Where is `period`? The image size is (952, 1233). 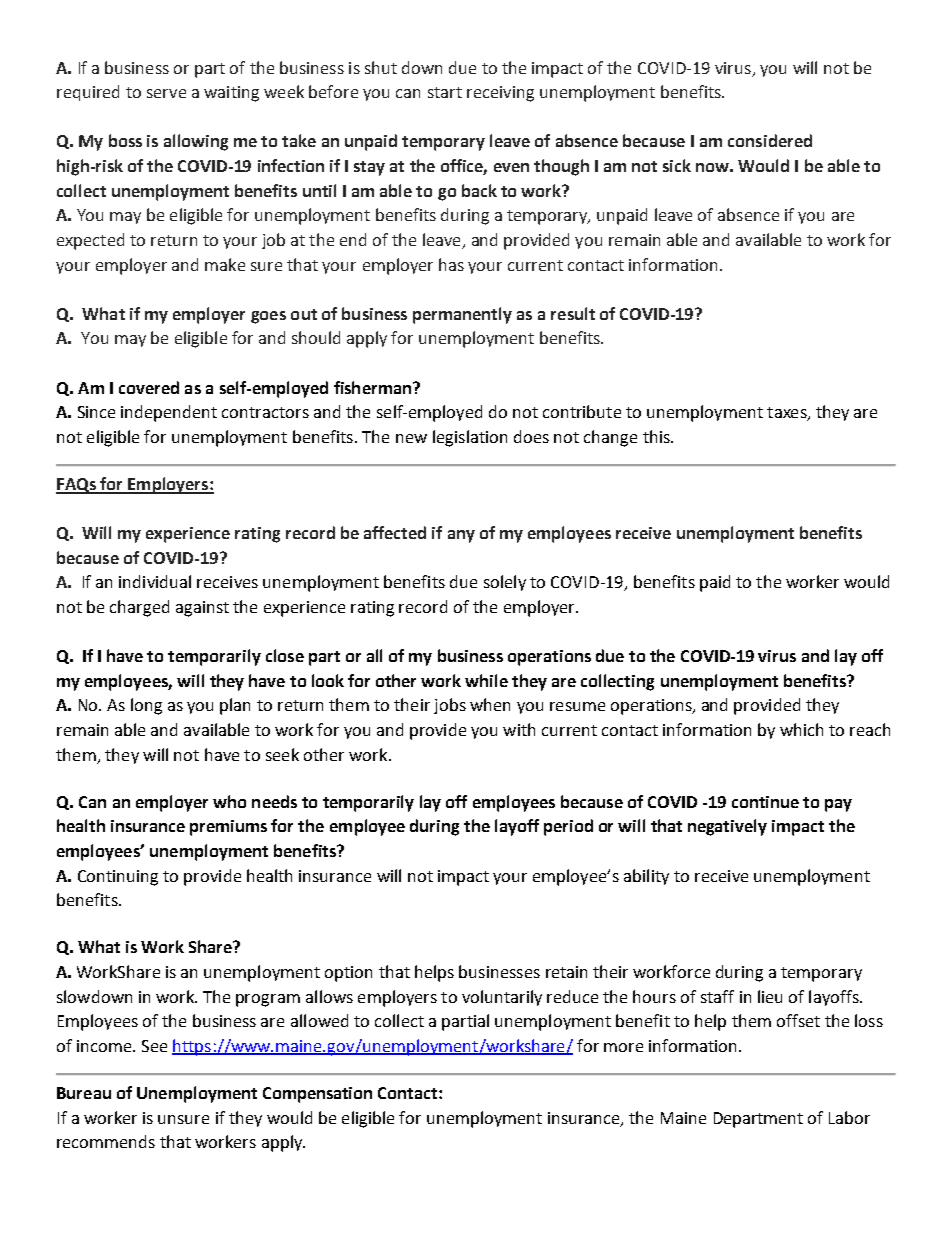
period is located at coordinates (568, 827).
